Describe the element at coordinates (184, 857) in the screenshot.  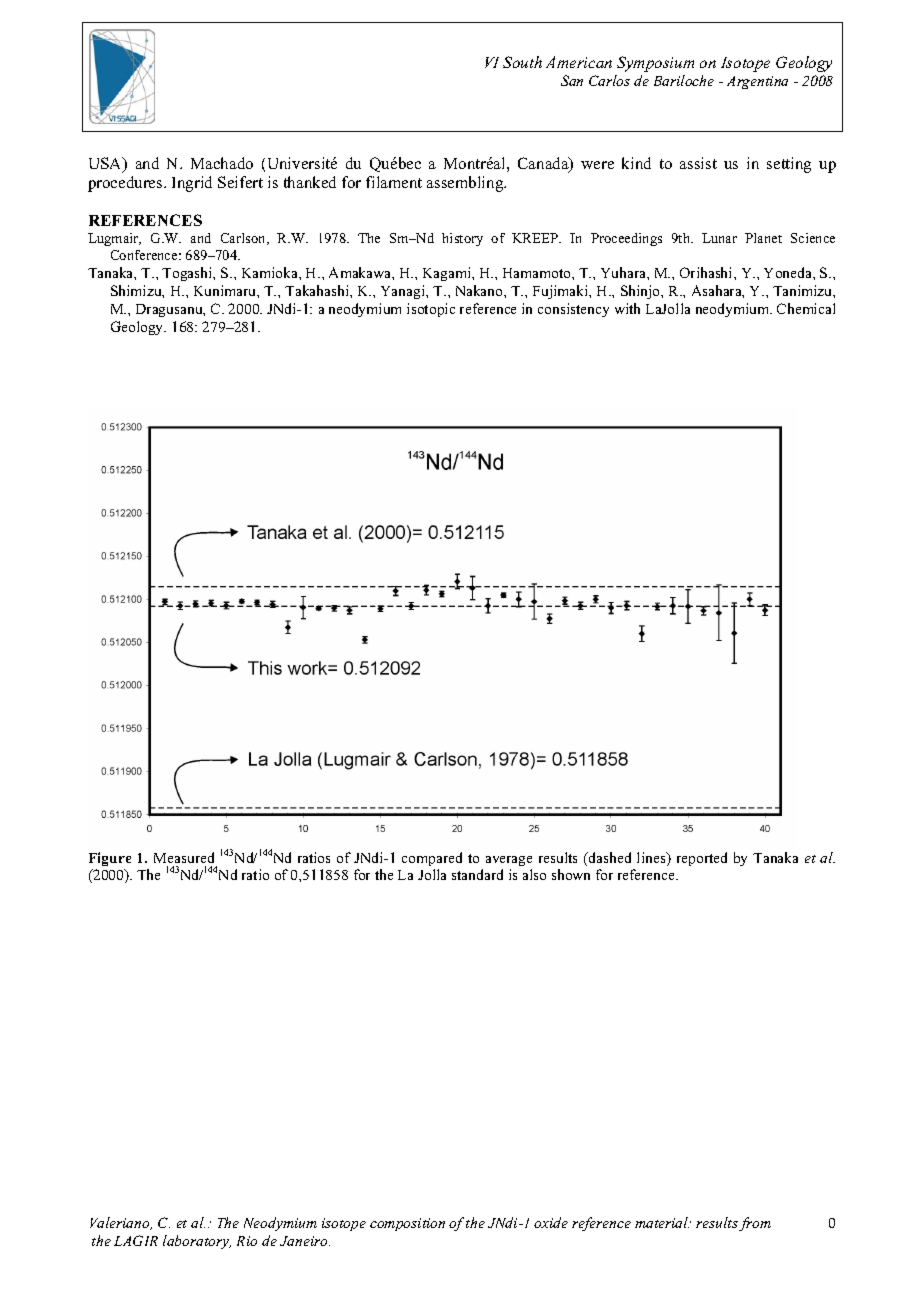
I see `Measured` at that location.
